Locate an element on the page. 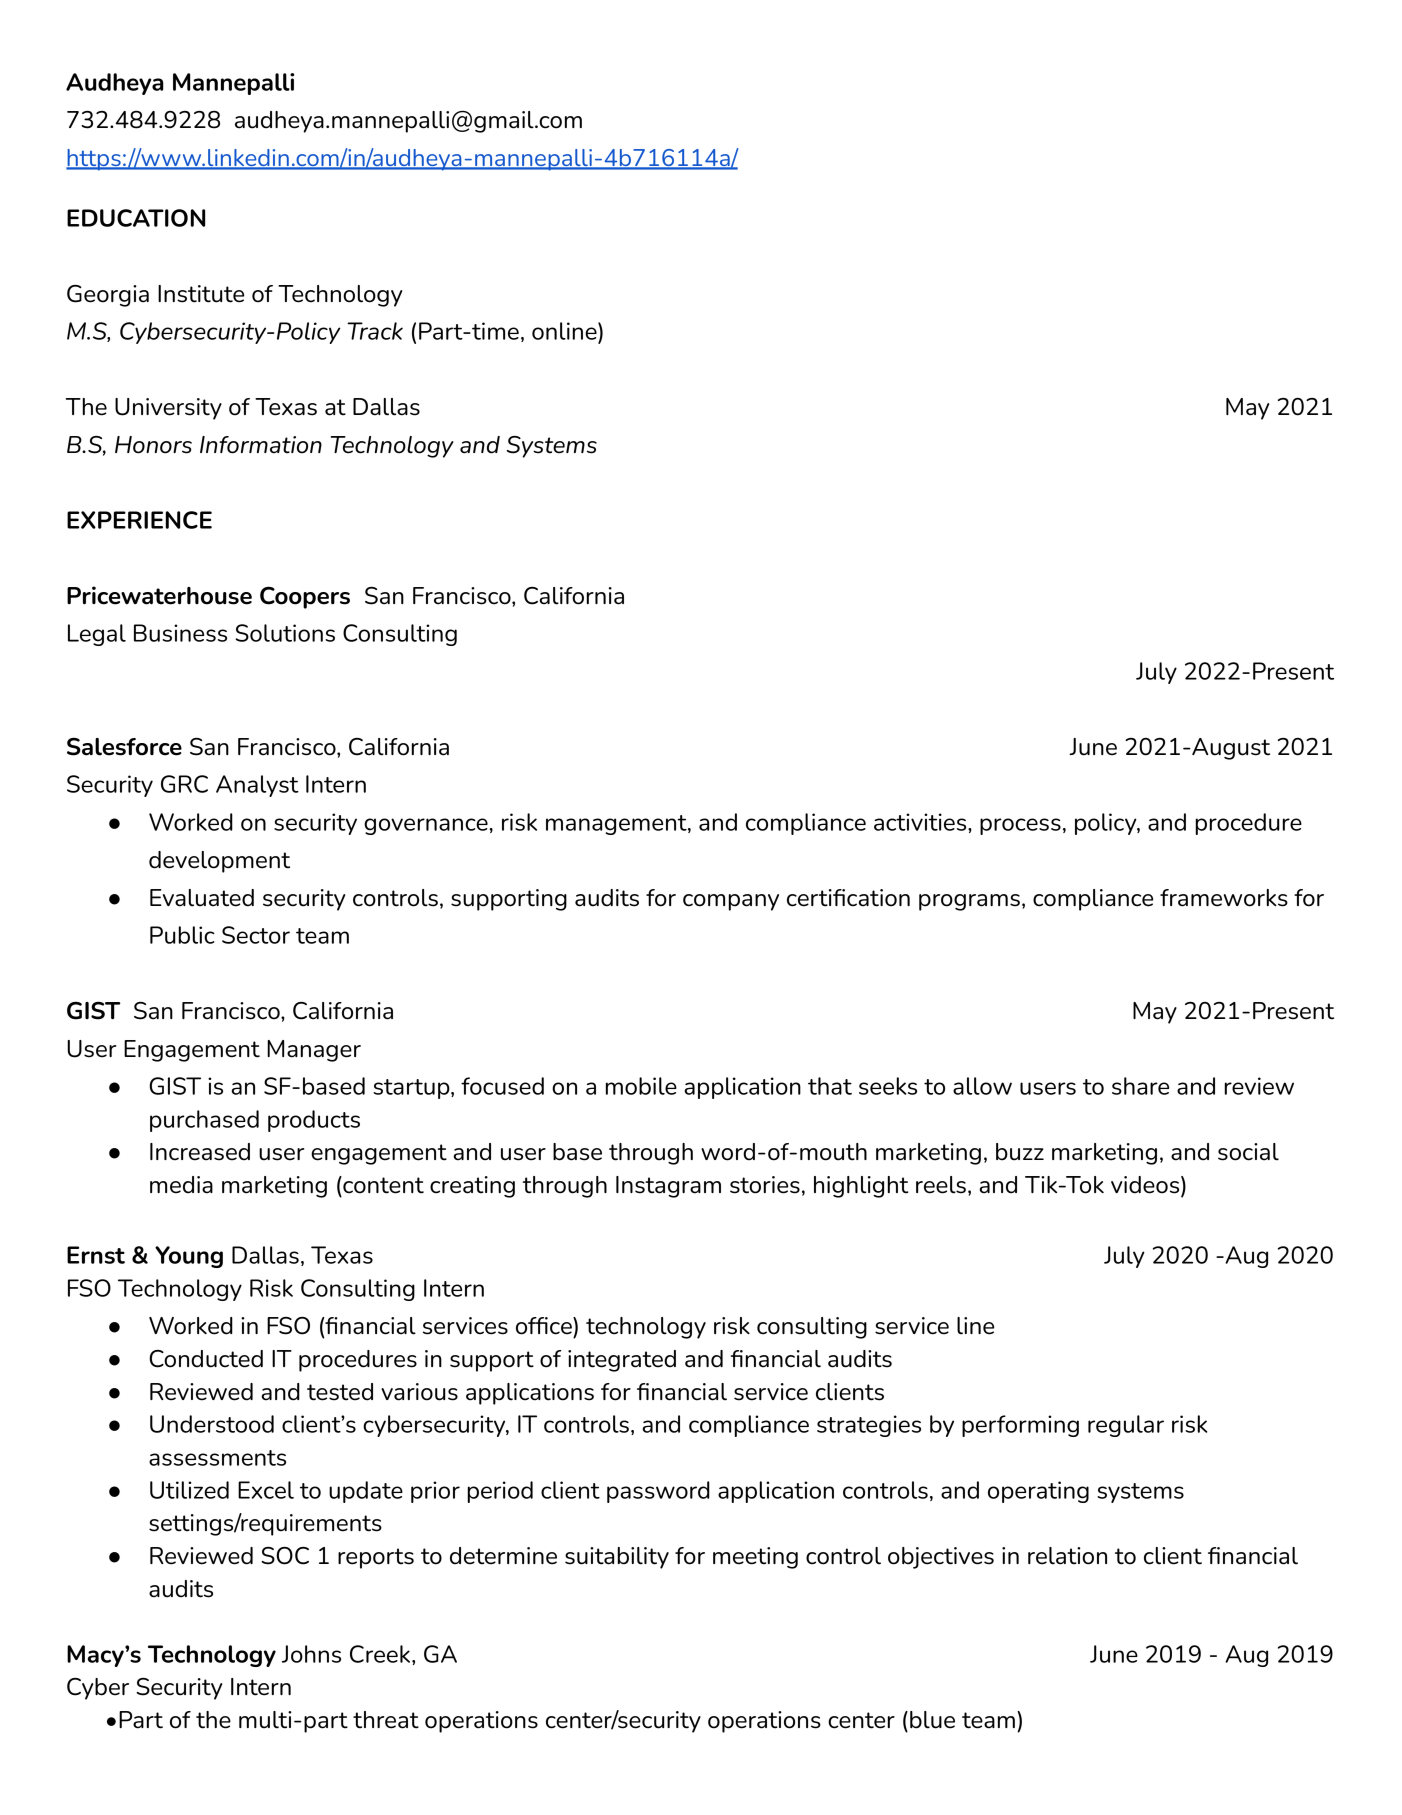  Track is located at coordinates (375, 331).
